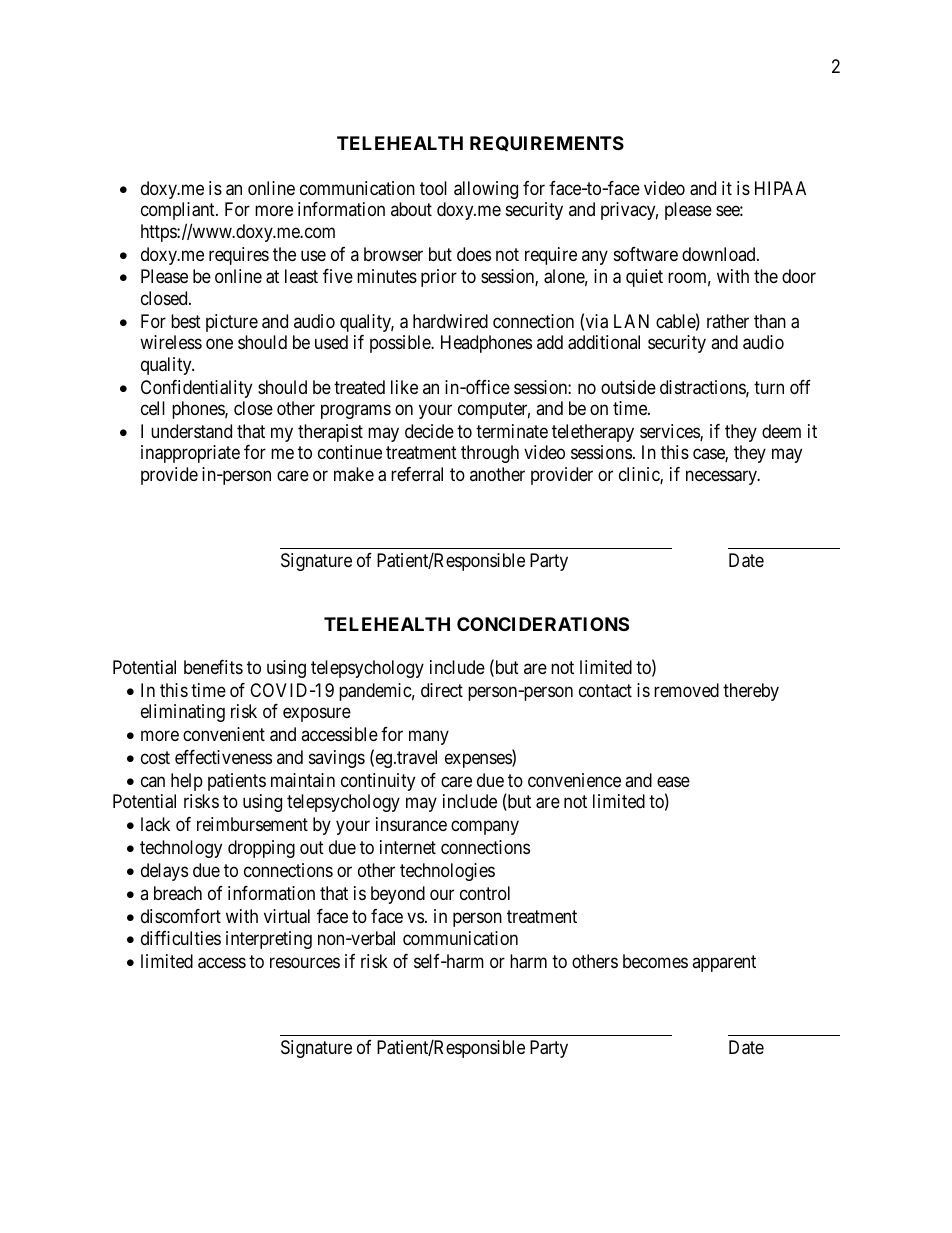  What do you see at coordinates (723, 477) in the screenshot?
I see `necessary` at bounding box center [723, 477].
